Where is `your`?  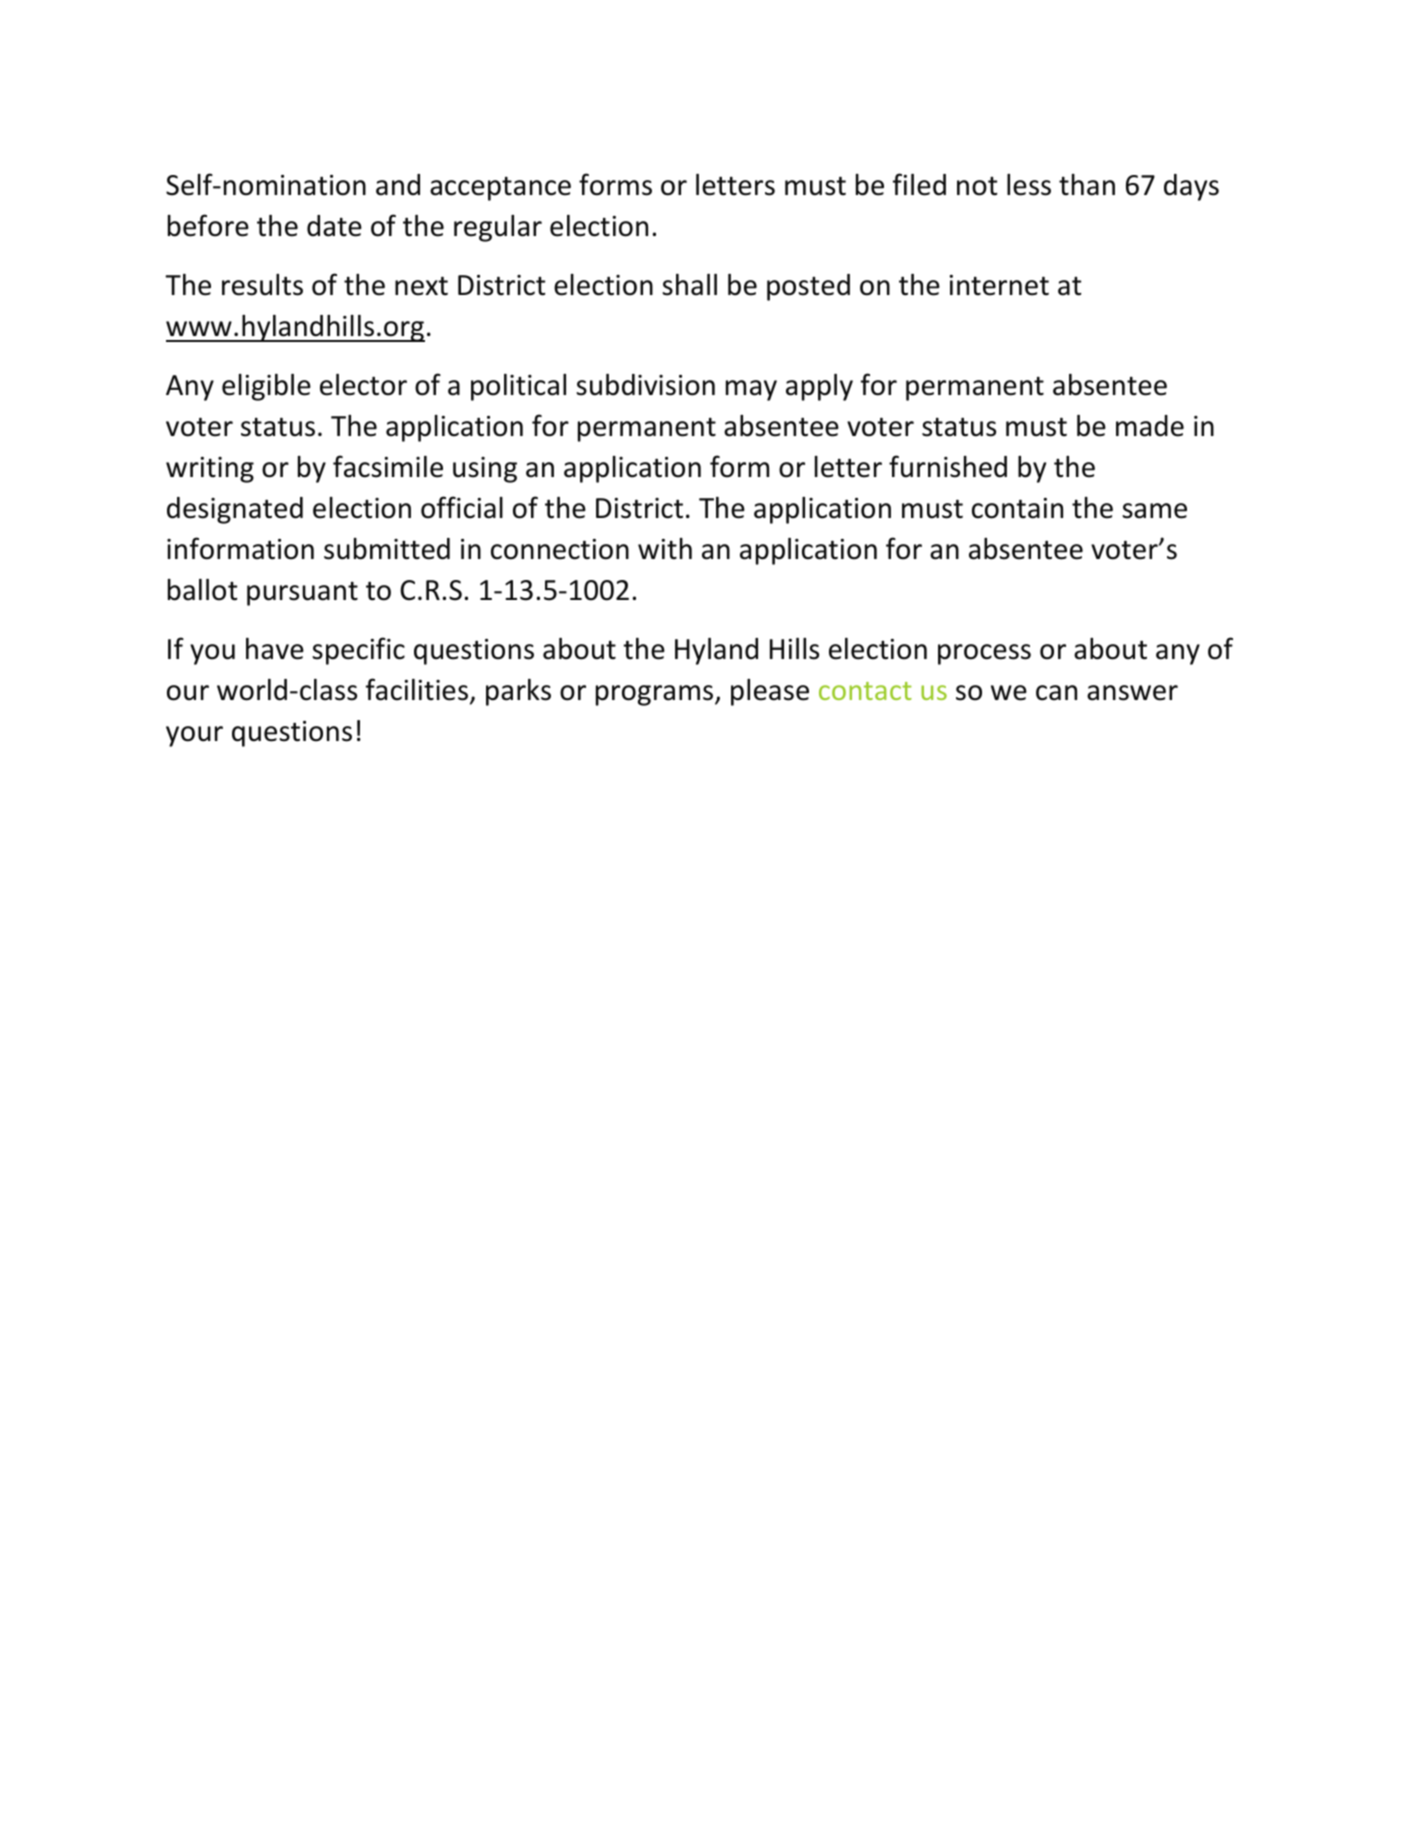 your is located at coordinates (194, 736).
